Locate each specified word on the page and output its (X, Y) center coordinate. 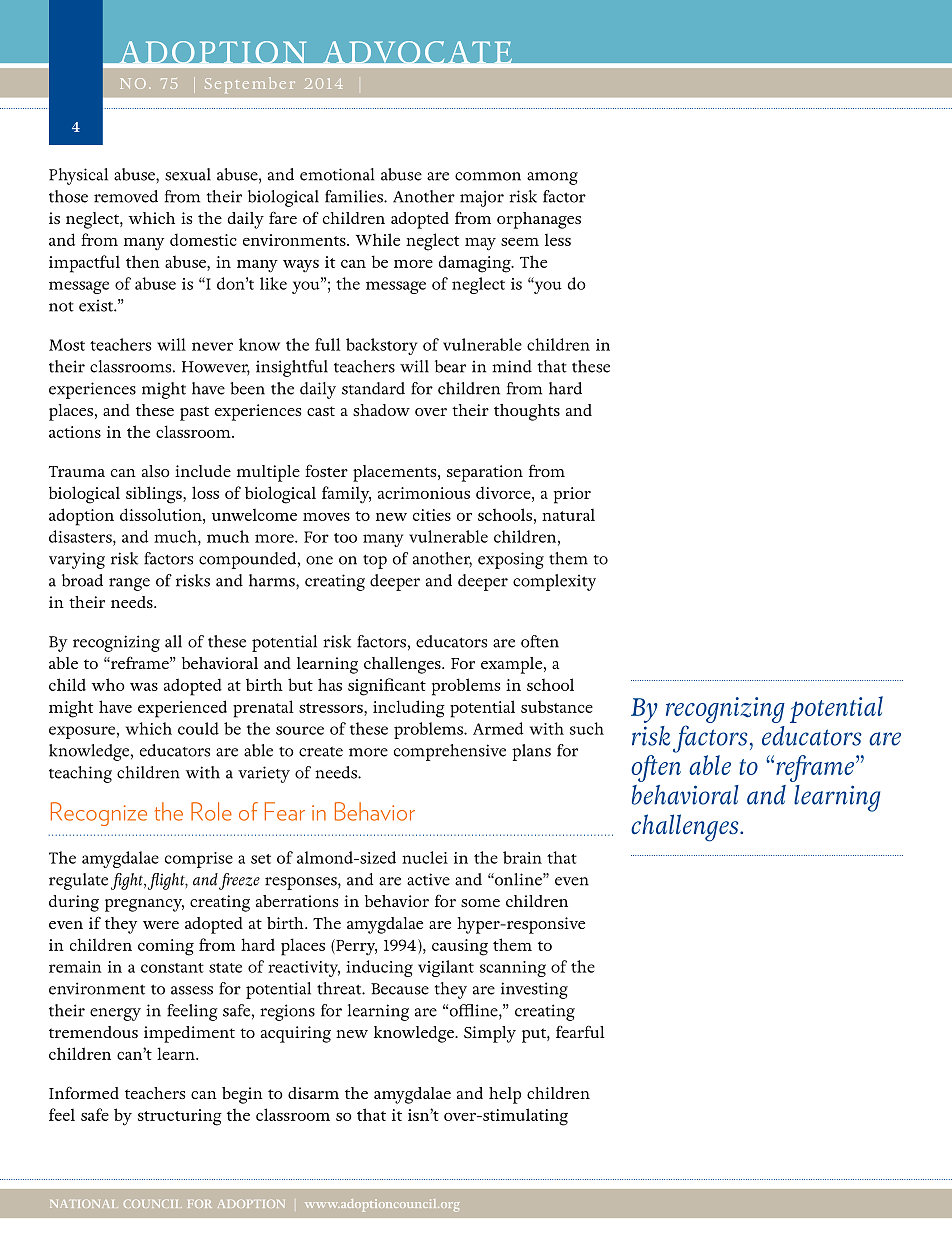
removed (126, 196)
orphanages (539, 220)
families (355, 196)
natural (568, 515)
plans (531, 752)
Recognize (99, 814)
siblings (155, 495)
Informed (84, 1092)
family (346, 495)
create (321, 752)
